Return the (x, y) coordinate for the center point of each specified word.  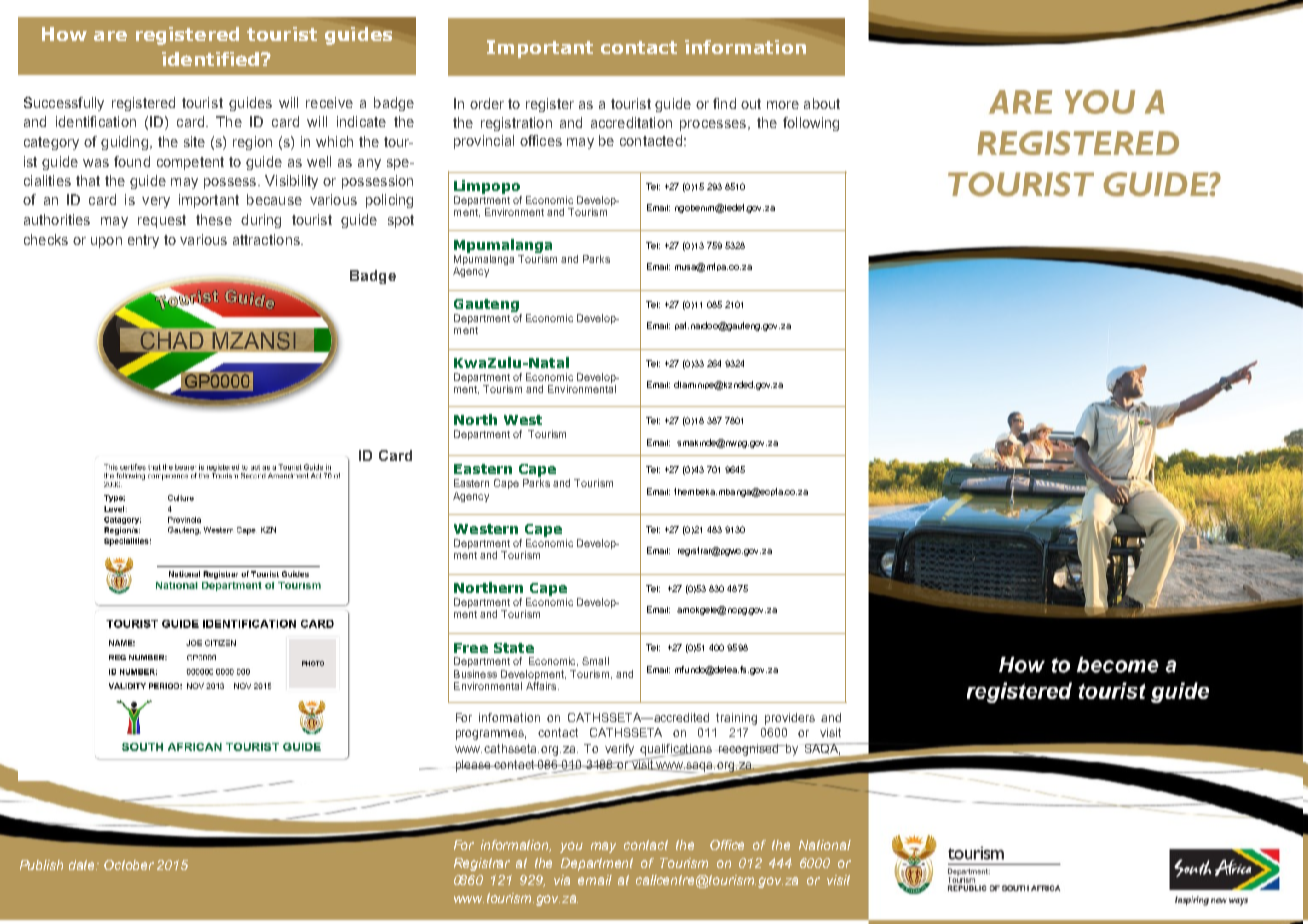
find (724, 103)
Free (471, 648)
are (110, 36)
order (487, 103)
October (129, 865)
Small (595, 661)
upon (106, 242)
